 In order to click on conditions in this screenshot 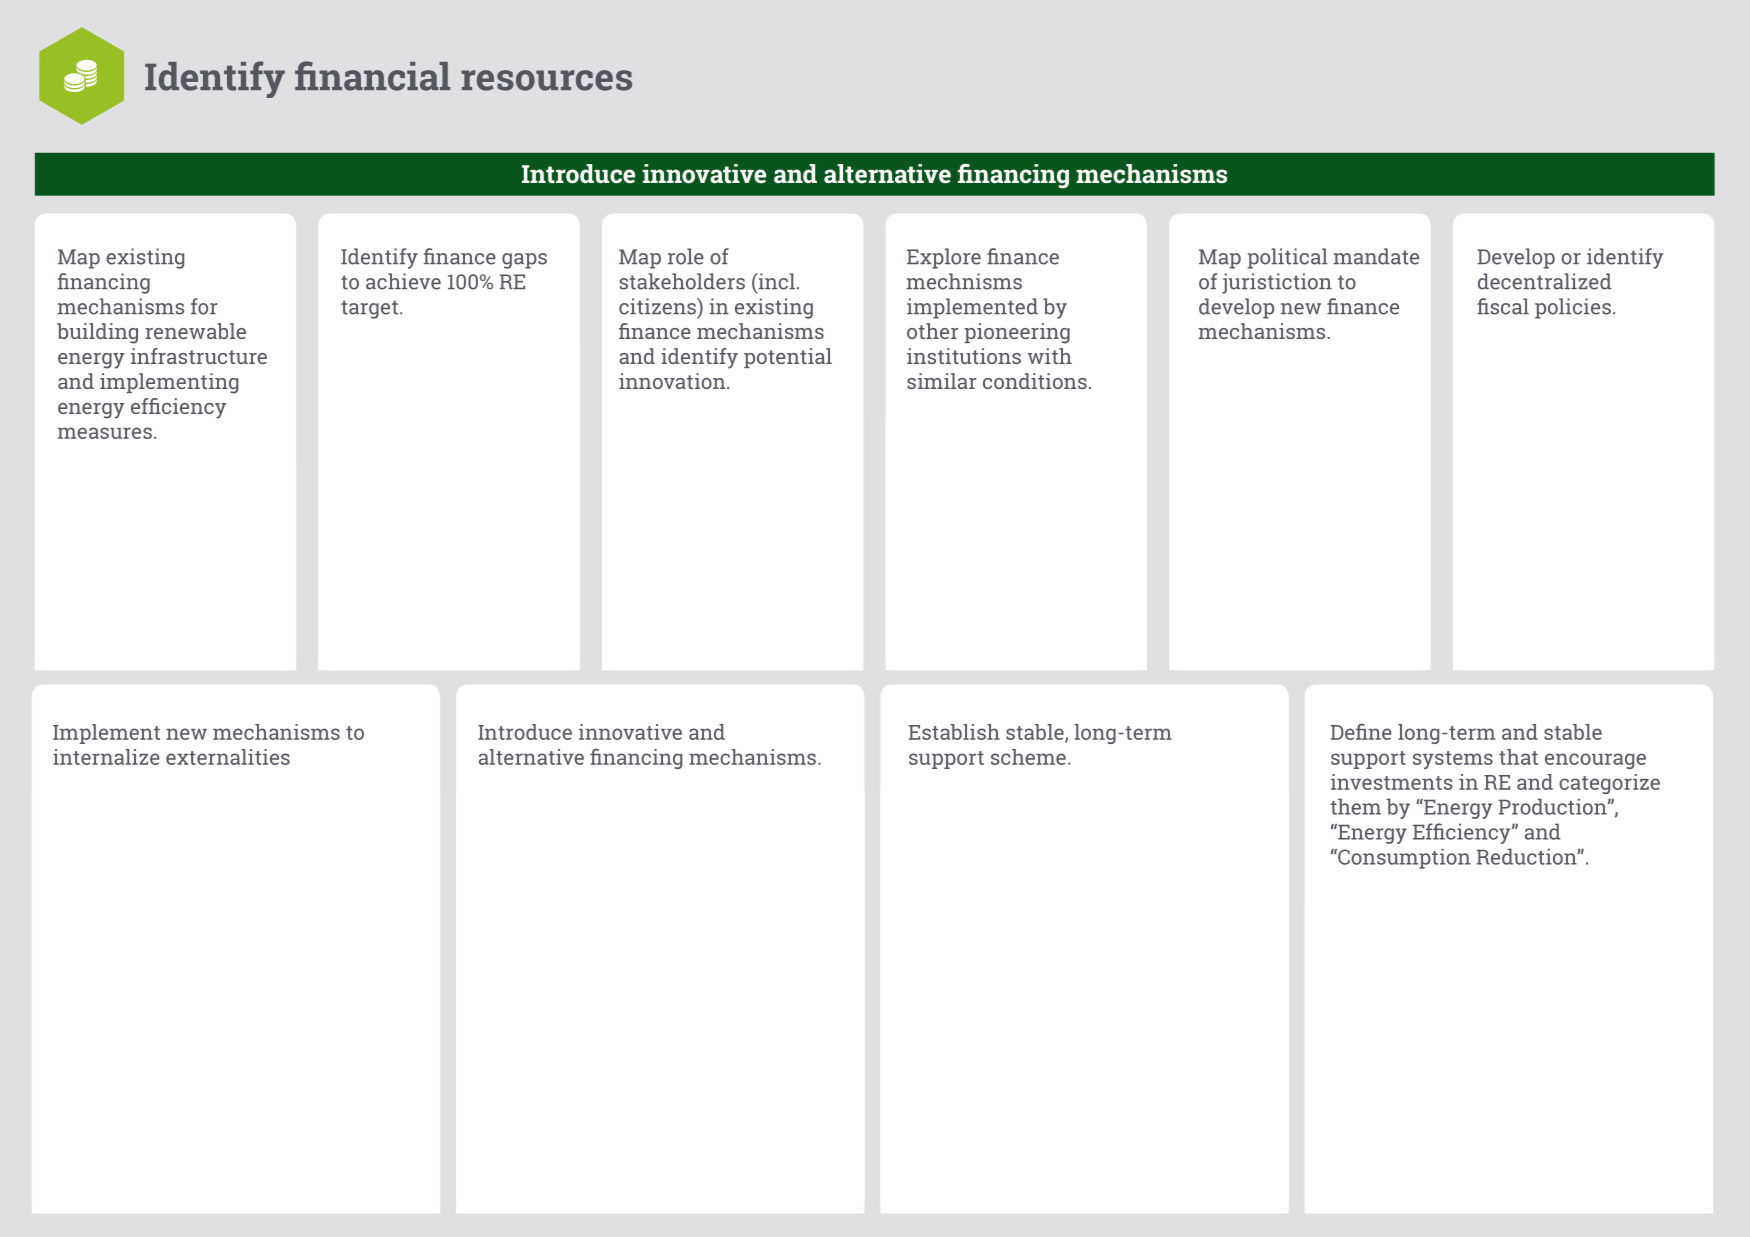, I will do `click(1035, 381)`.
